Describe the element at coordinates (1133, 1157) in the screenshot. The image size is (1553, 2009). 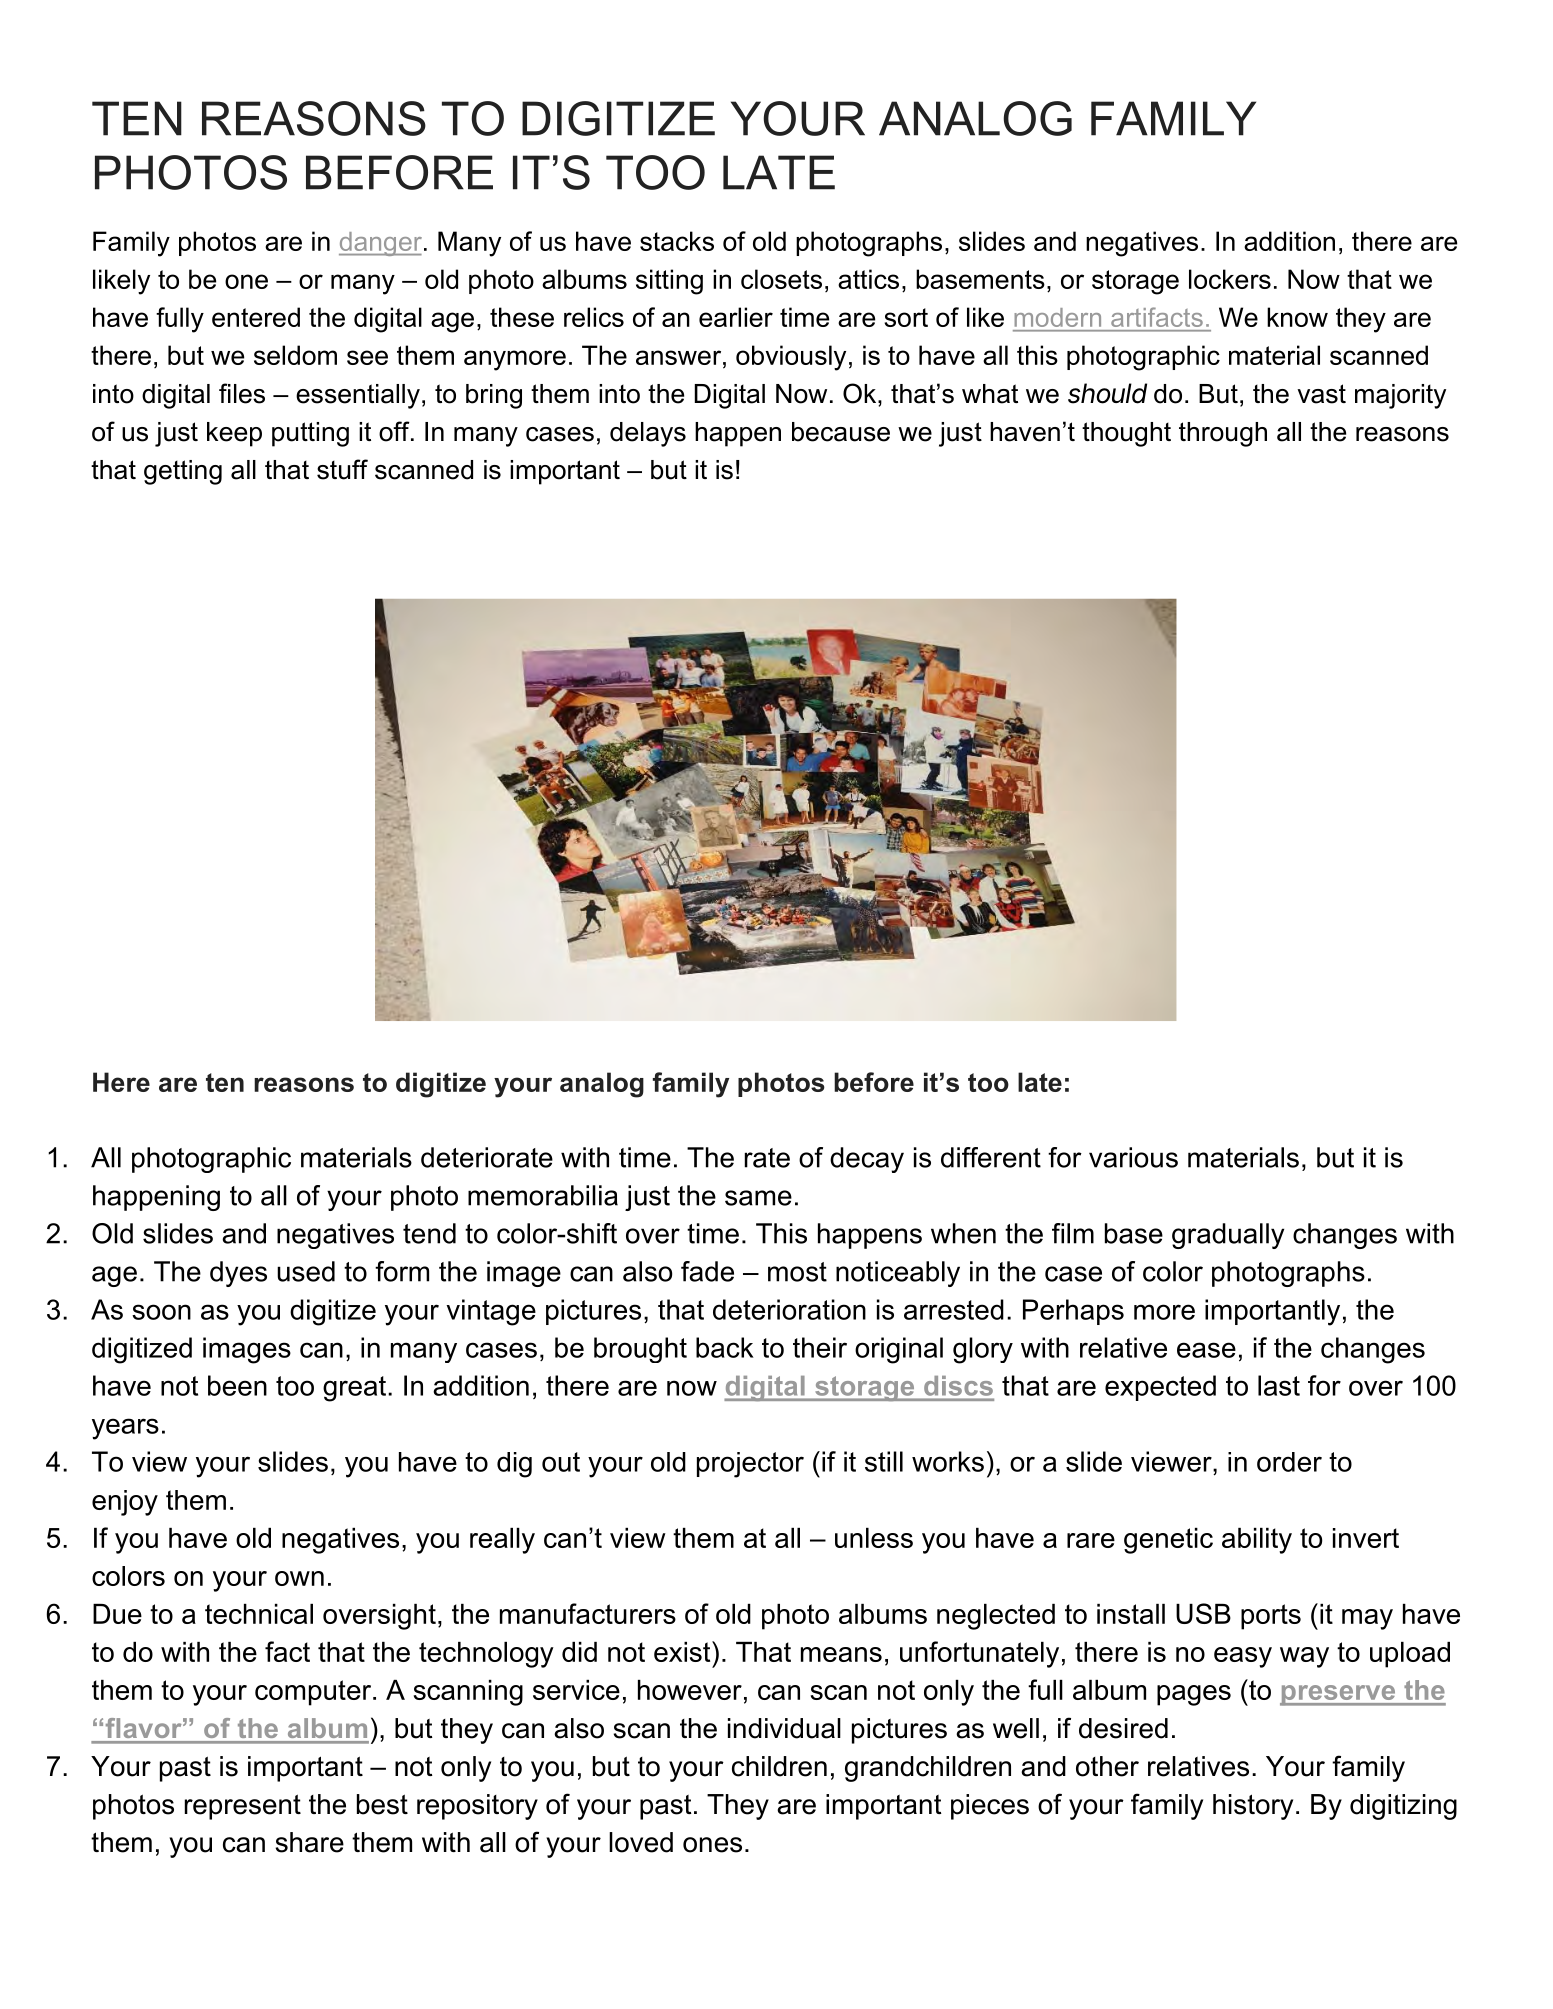
I see `various` at that location.
